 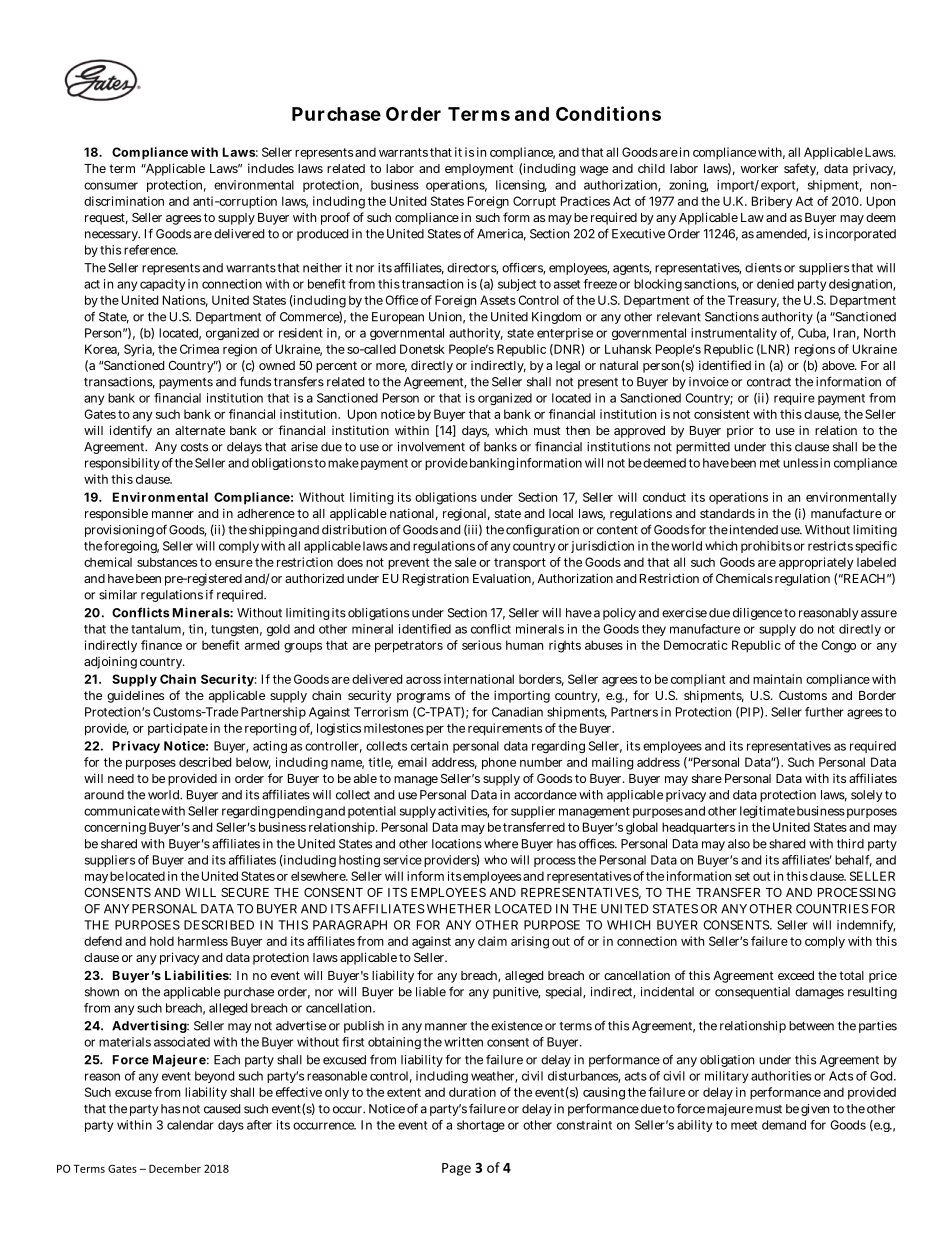 What do you see at coordinates (481, 1126) in the document?
I see `shortage` at bounding box center [481, 1126].
